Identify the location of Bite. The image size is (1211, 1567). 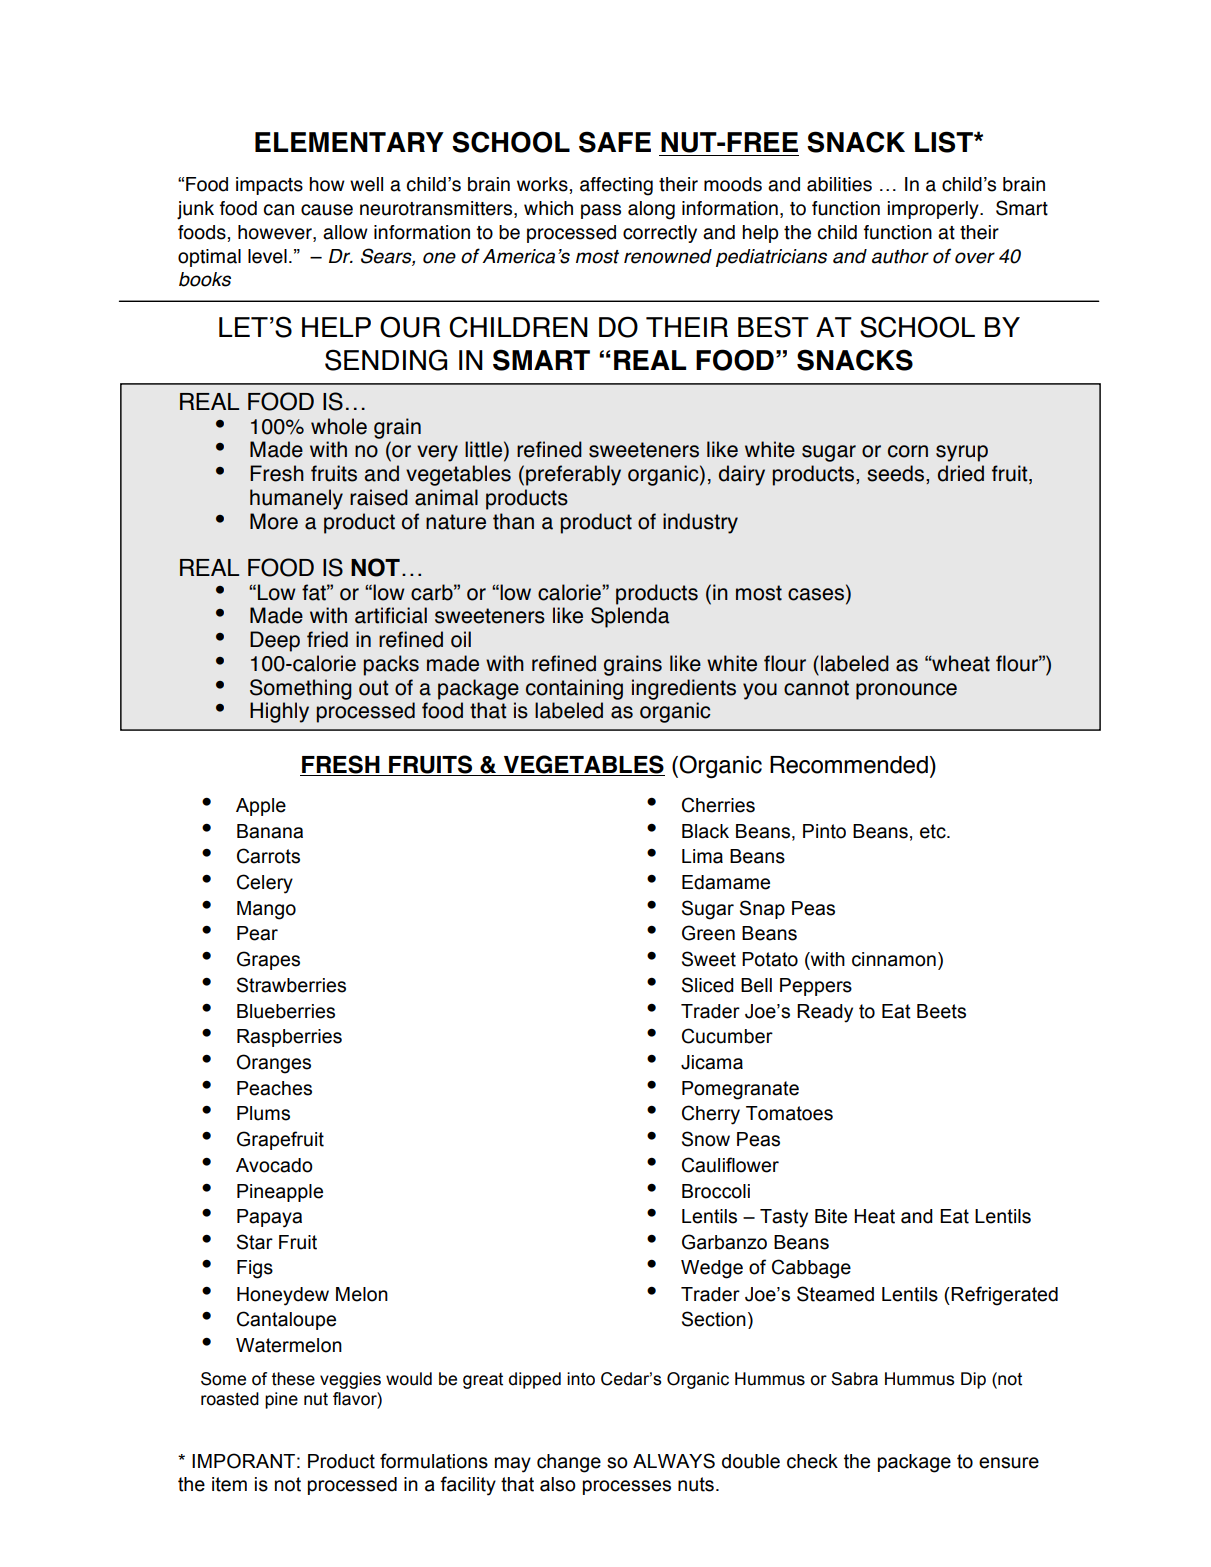
(831, 1216).
